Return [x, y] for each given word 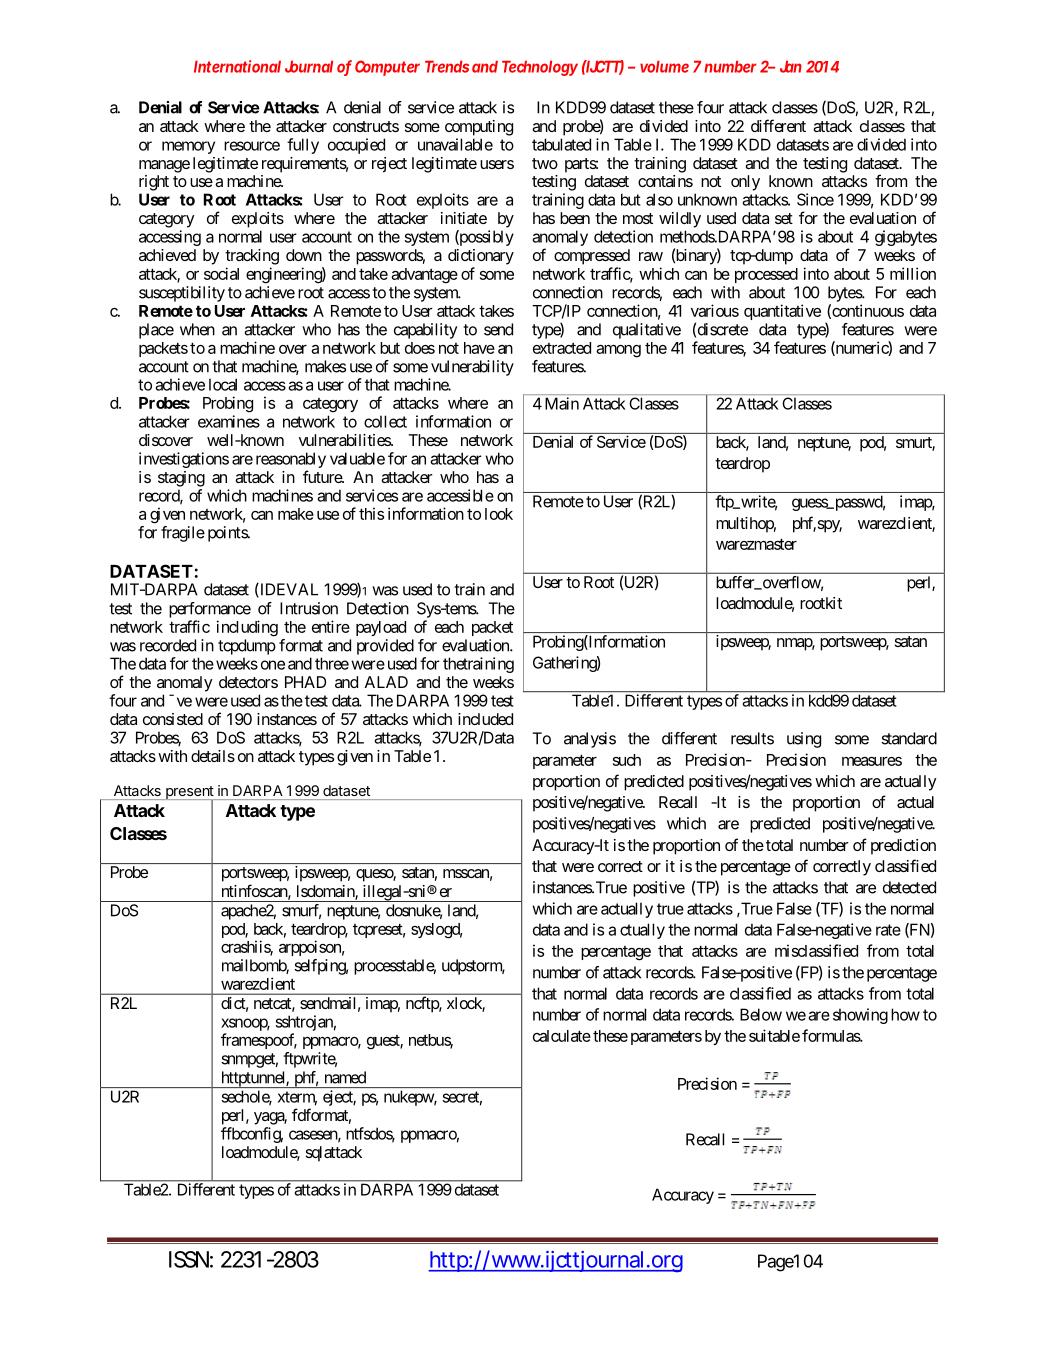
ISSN [189, 1259]
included [485, 719]
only [745, 183]
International [237, 66]
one [273, 665]
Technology [540, 68]
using [804, 740]
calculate [562, 1036]
